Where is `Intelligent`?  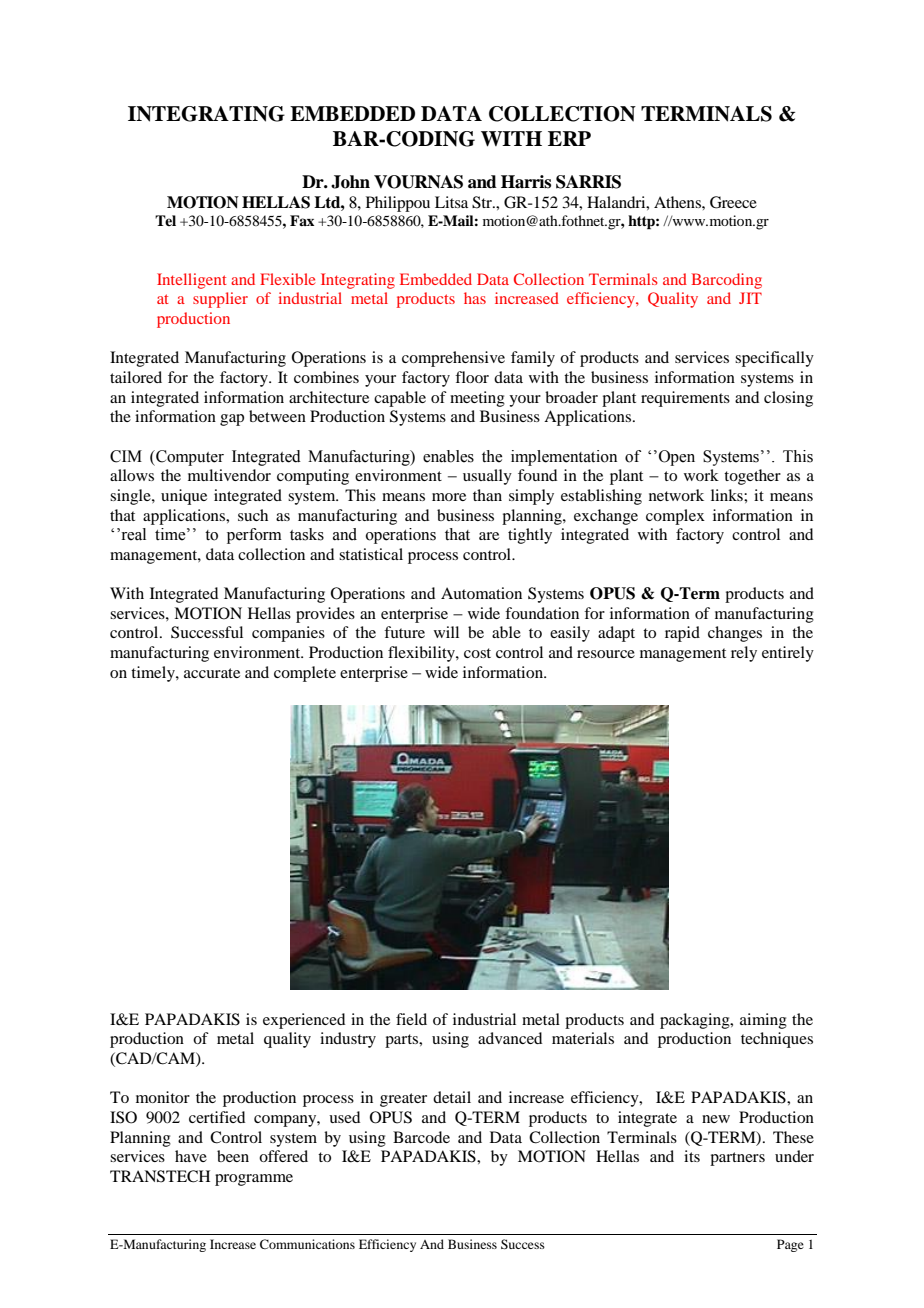
Intelligent is located at coordinates (192, 281).
